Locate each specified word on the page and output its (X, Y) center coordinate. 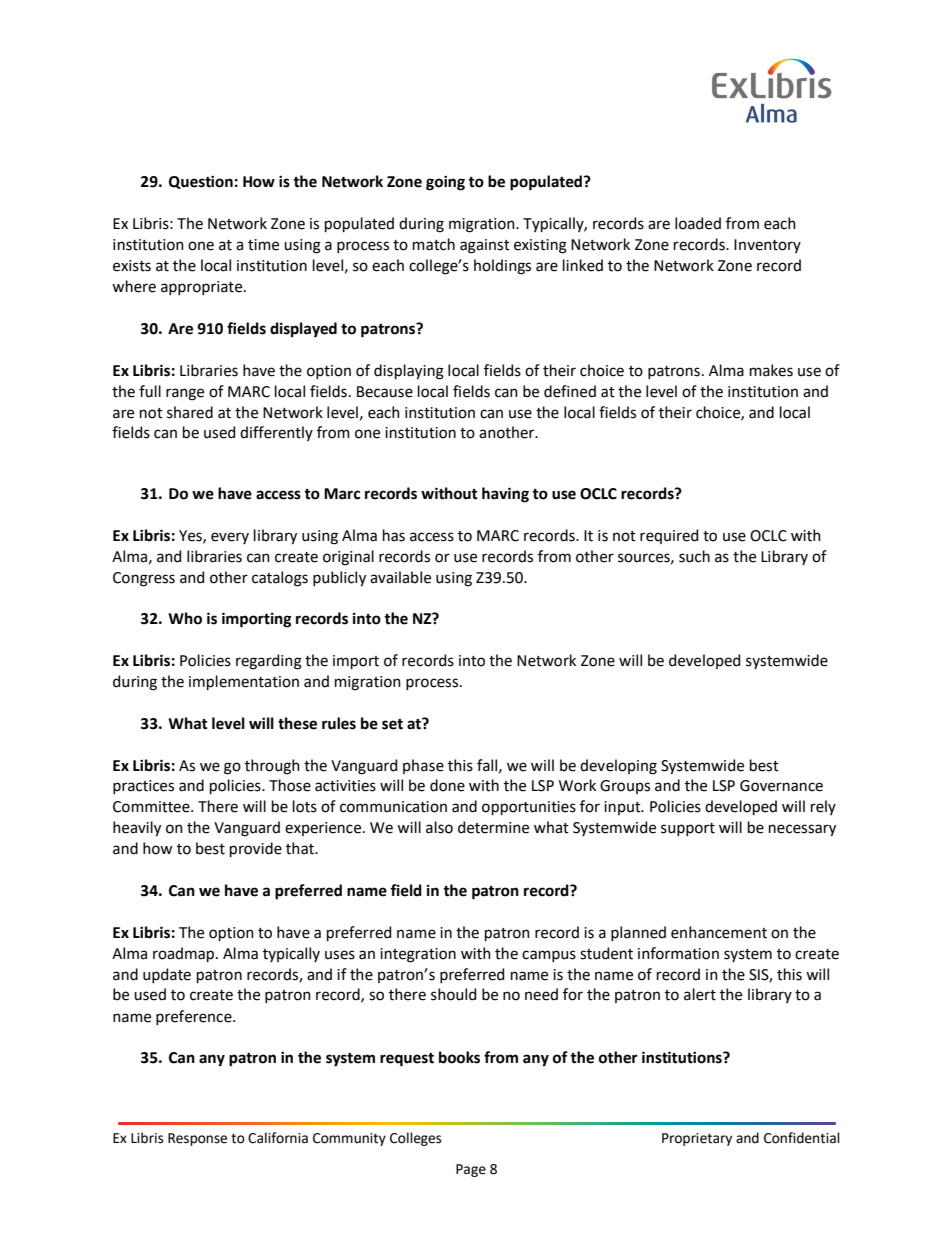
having (505, 495)
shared (190, 412)
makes (771, 370)
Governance (781, 786)
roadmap (185, 954)
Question (201, 182)
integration (418, 955)
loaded (698, 223)
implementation (244, 682)
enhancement (719, 932)
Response (197, 1139)
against (485, 246)
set (392, 724)
